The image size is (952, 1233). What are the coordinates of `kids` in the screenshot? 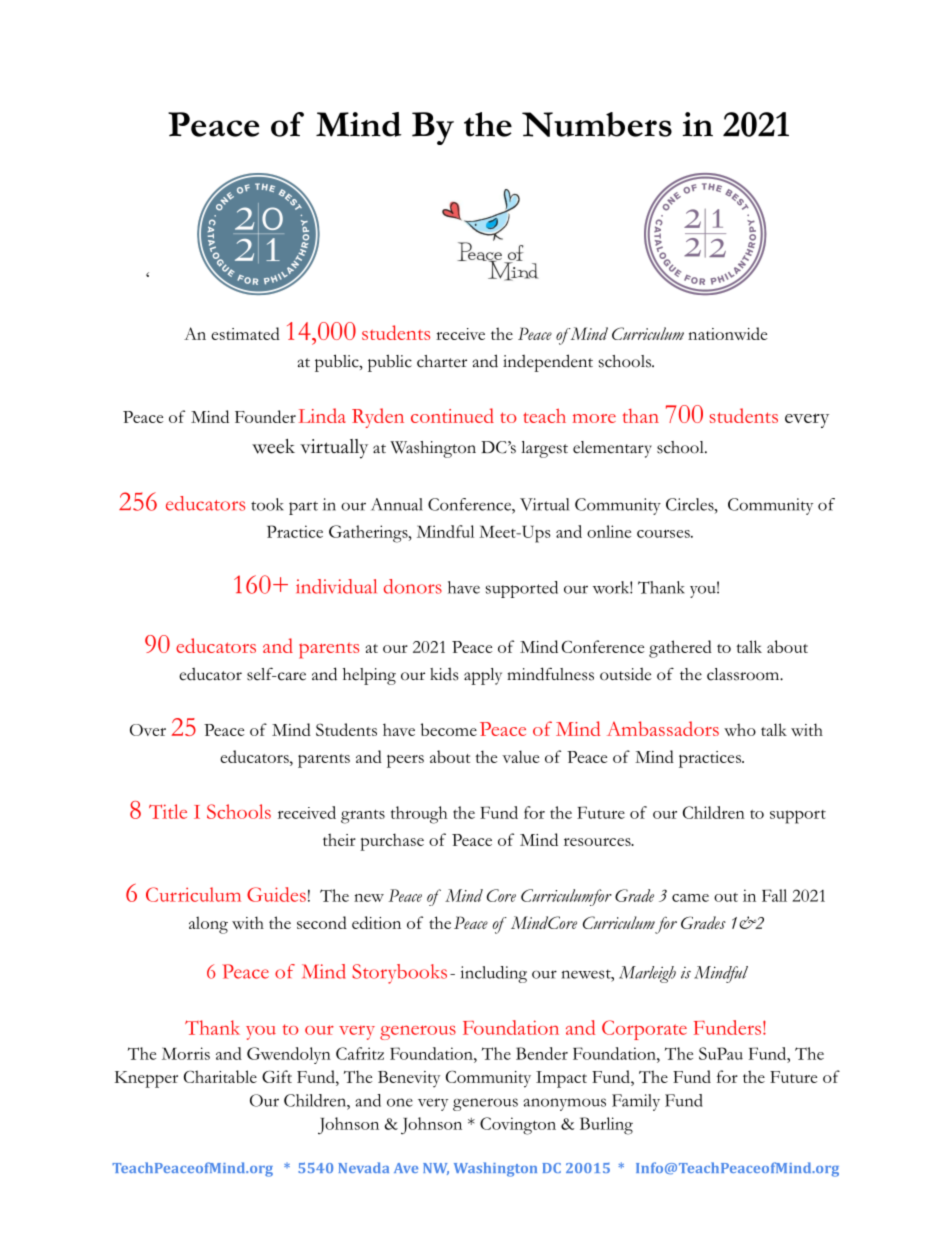 It's located at (444, 674).
